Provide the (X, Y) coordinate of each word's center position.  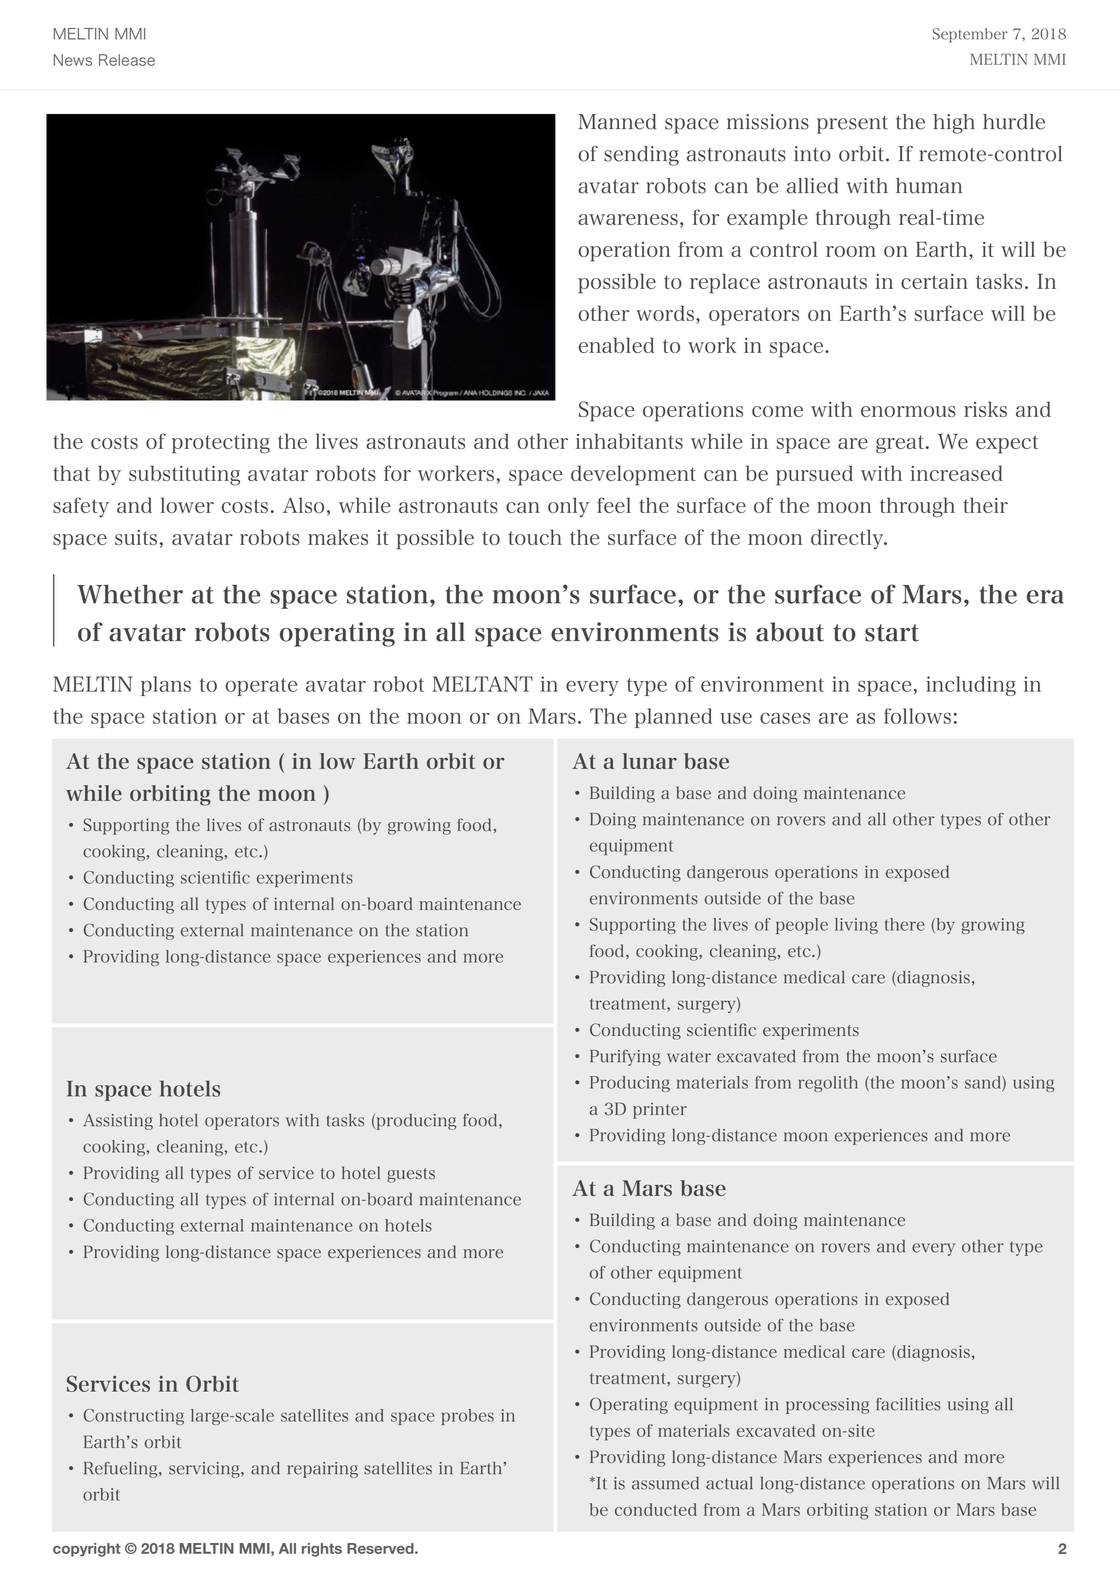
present (852, 125)
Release (127, 60)
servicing (205, 1470)
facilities (908, 1404)
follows (917, 716)
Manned (617, 122)
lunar (649, 761)
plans (166, 686)
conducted (656, 1509)
